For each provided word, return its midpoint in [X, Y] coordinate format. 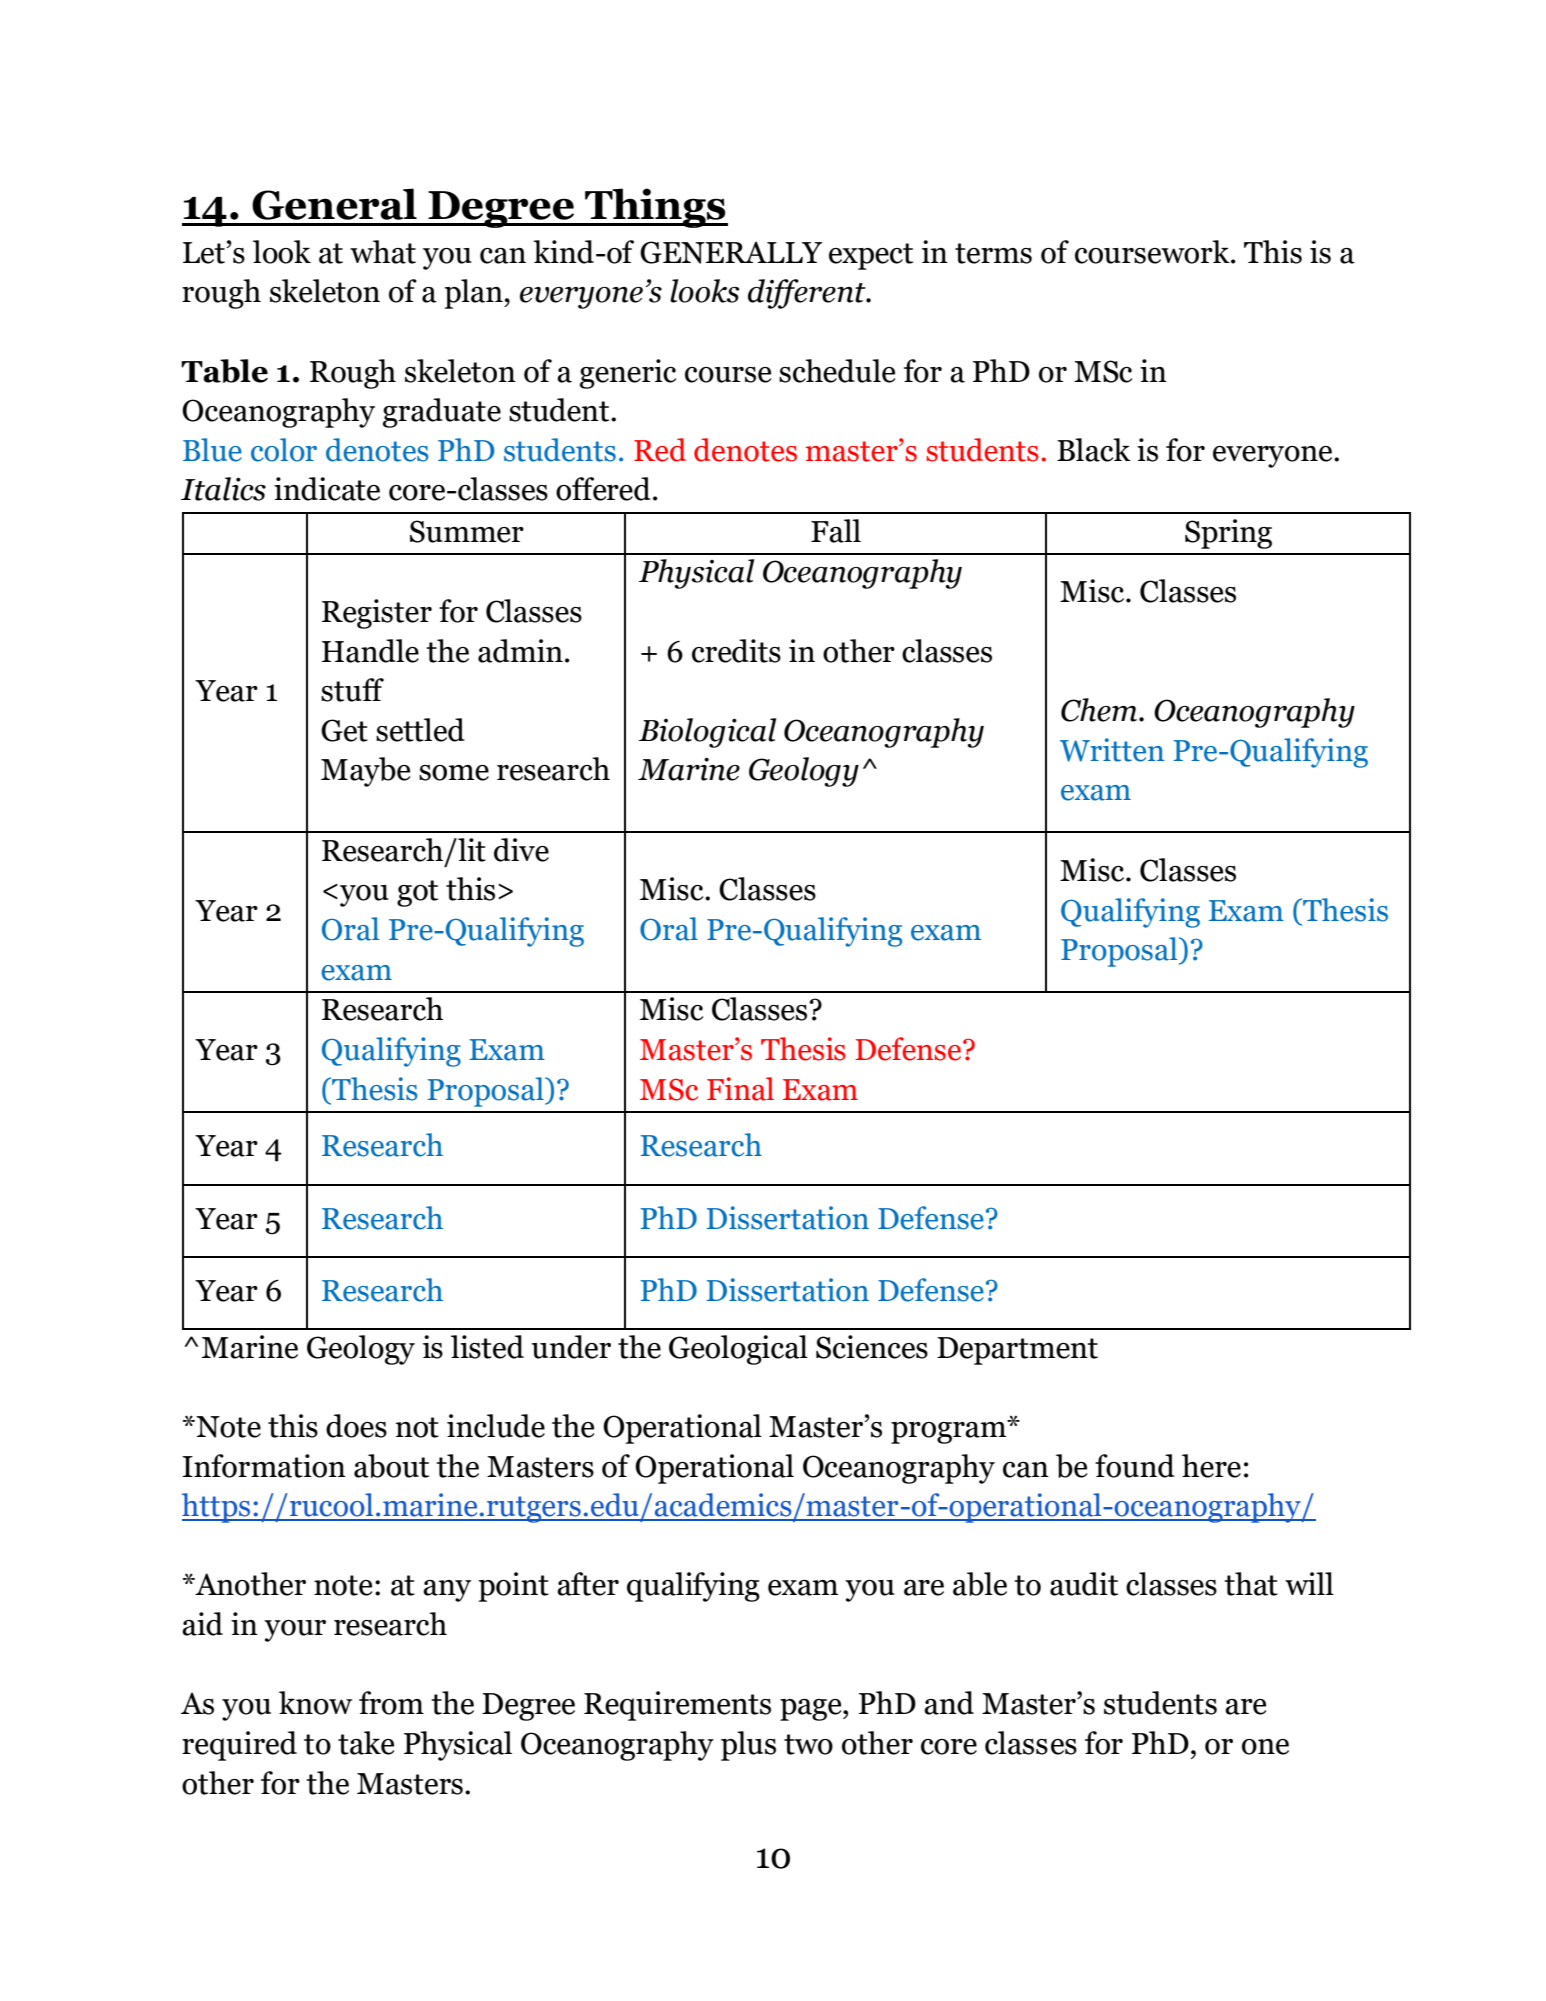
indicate [327, 489]
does [356, 1426]
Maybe [365, 772]
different [808, 294]
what [383, 252]
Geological [738, 1350]
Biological [707, 733]
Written [1112, 750]
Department [1017, 1351]
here [1211, 1466]
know [315, 1703]
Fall [836, 531]
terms [993, 253]
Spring [1228, 534]
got [417, 893]
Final [740, 1089]
